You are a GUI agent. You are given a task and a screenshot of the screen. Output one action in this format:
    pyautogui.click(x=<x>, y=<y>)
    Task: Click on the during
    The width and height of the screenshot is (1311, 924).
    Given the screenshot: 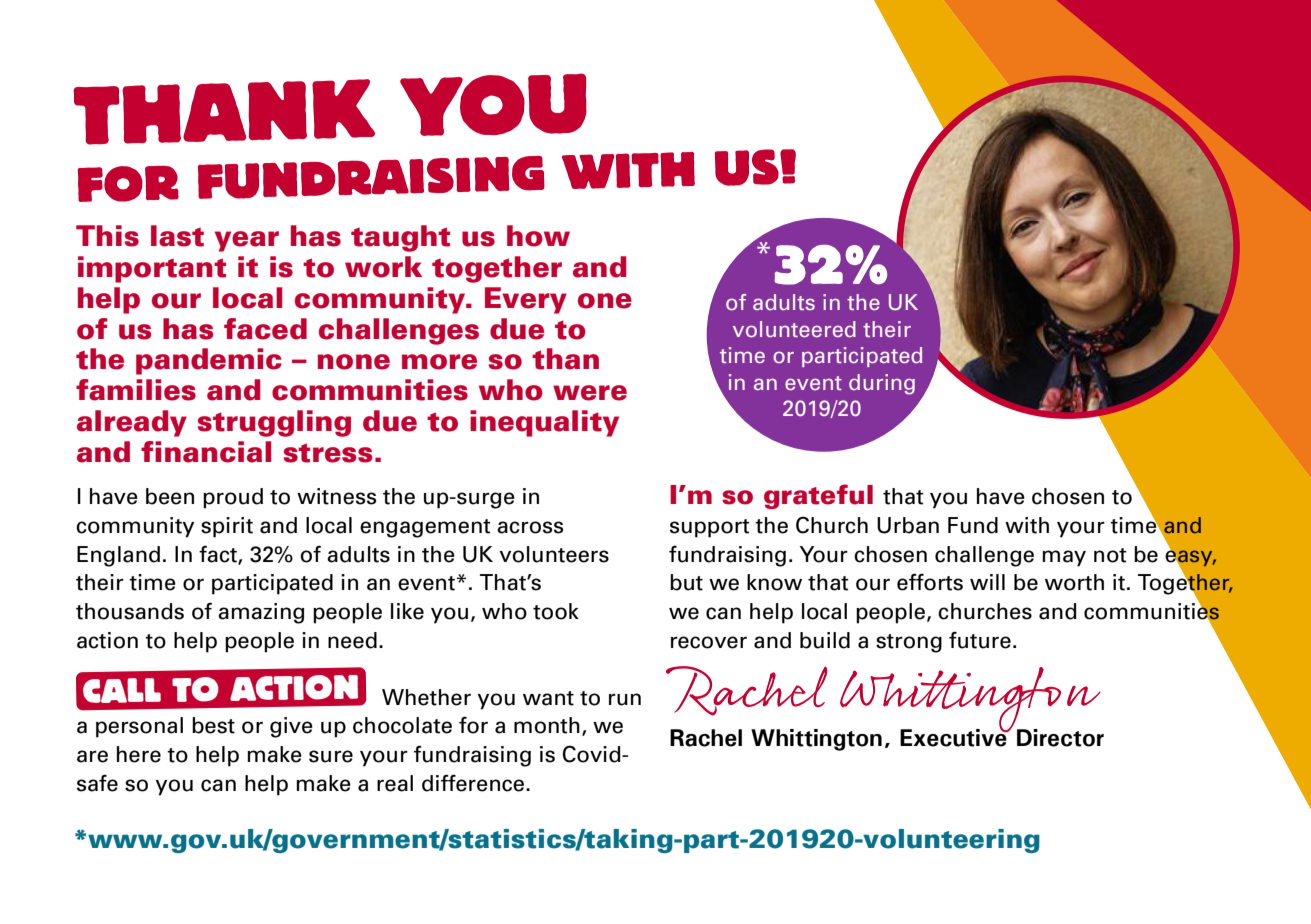 What is the action you would take?
    pyautogui.click(x=882, y=384)
